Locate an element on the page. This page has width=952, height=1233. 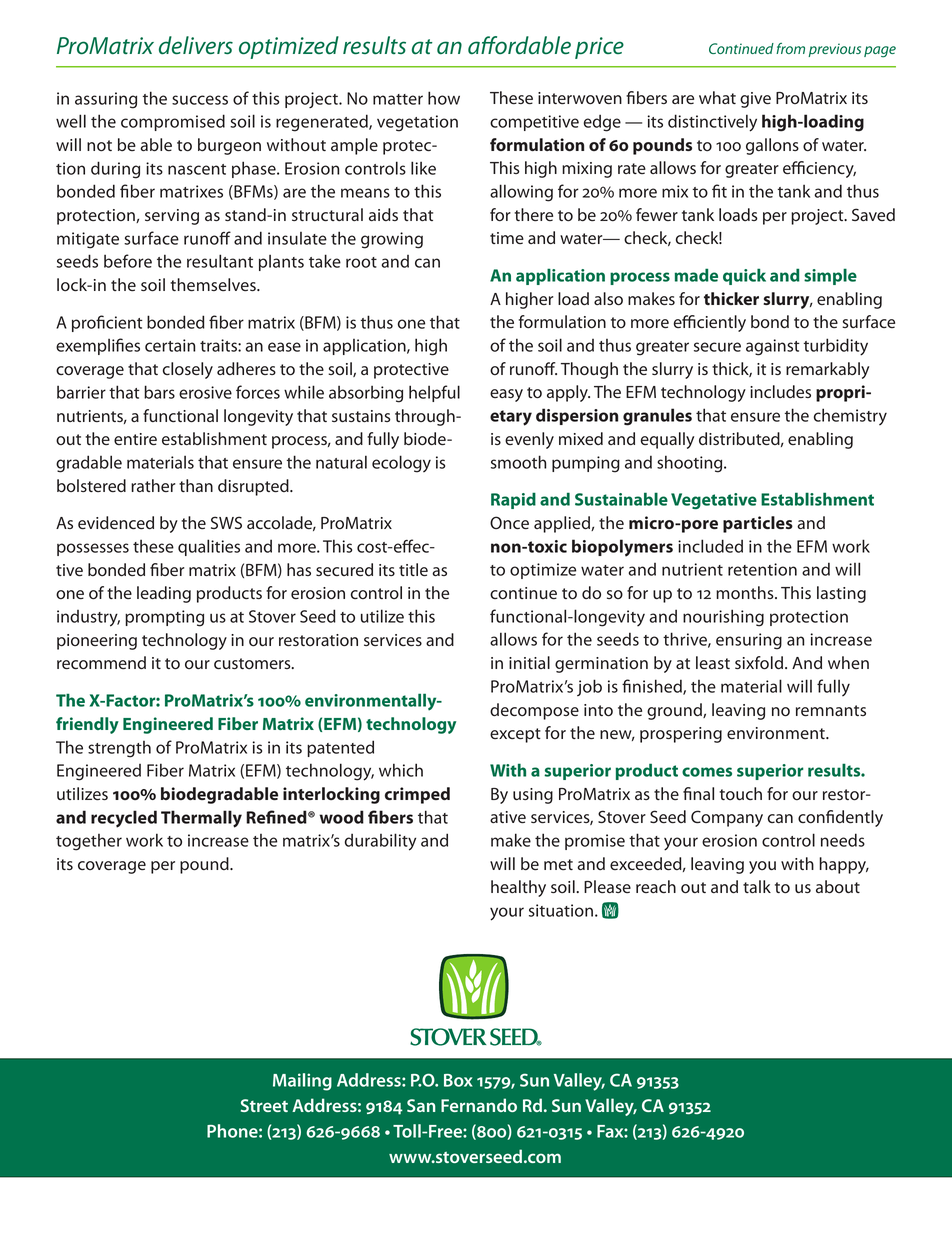
how is located at coordinates (444, 98).
